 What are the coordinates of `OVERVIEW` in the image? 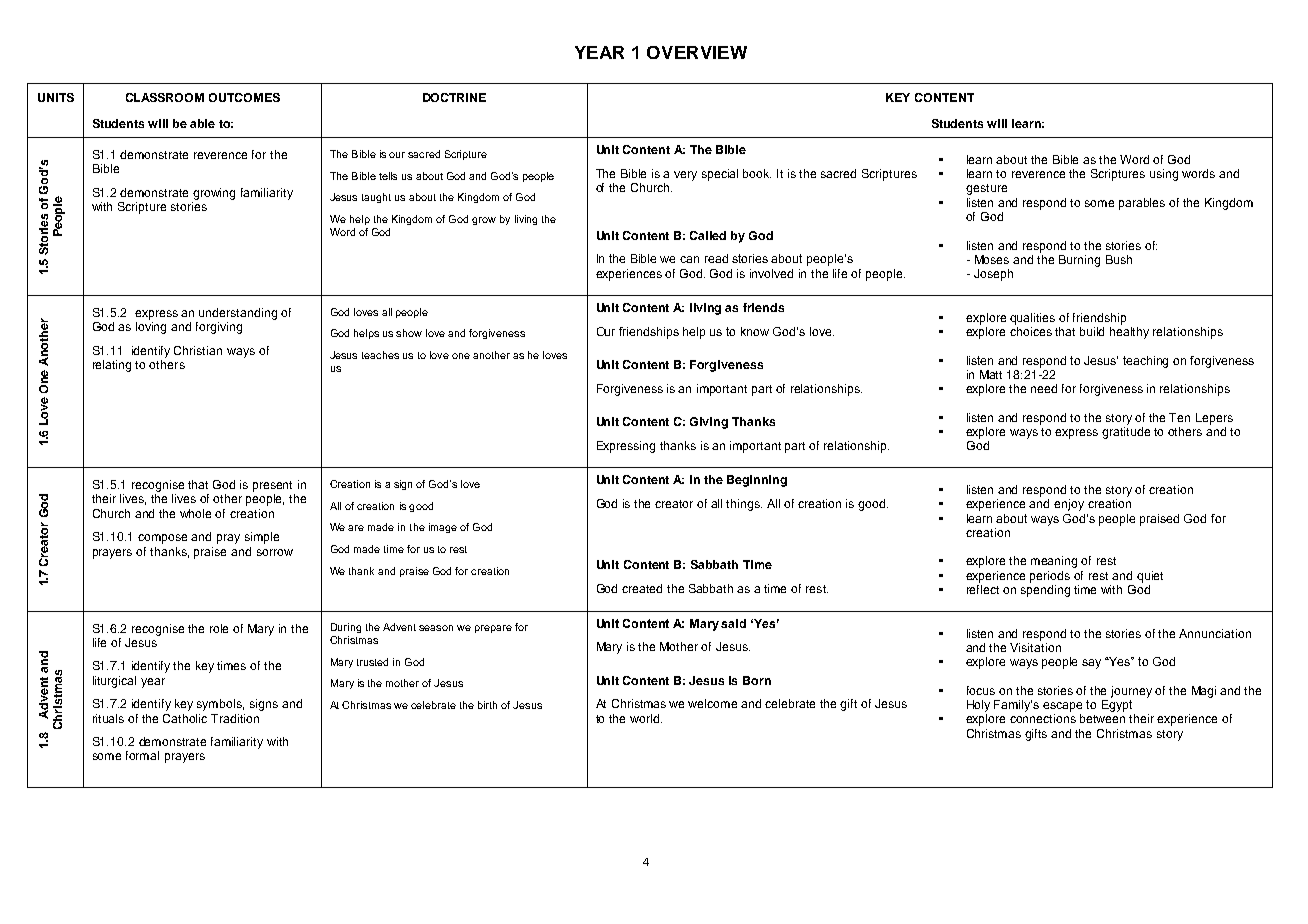 It's located at (697, 52).
